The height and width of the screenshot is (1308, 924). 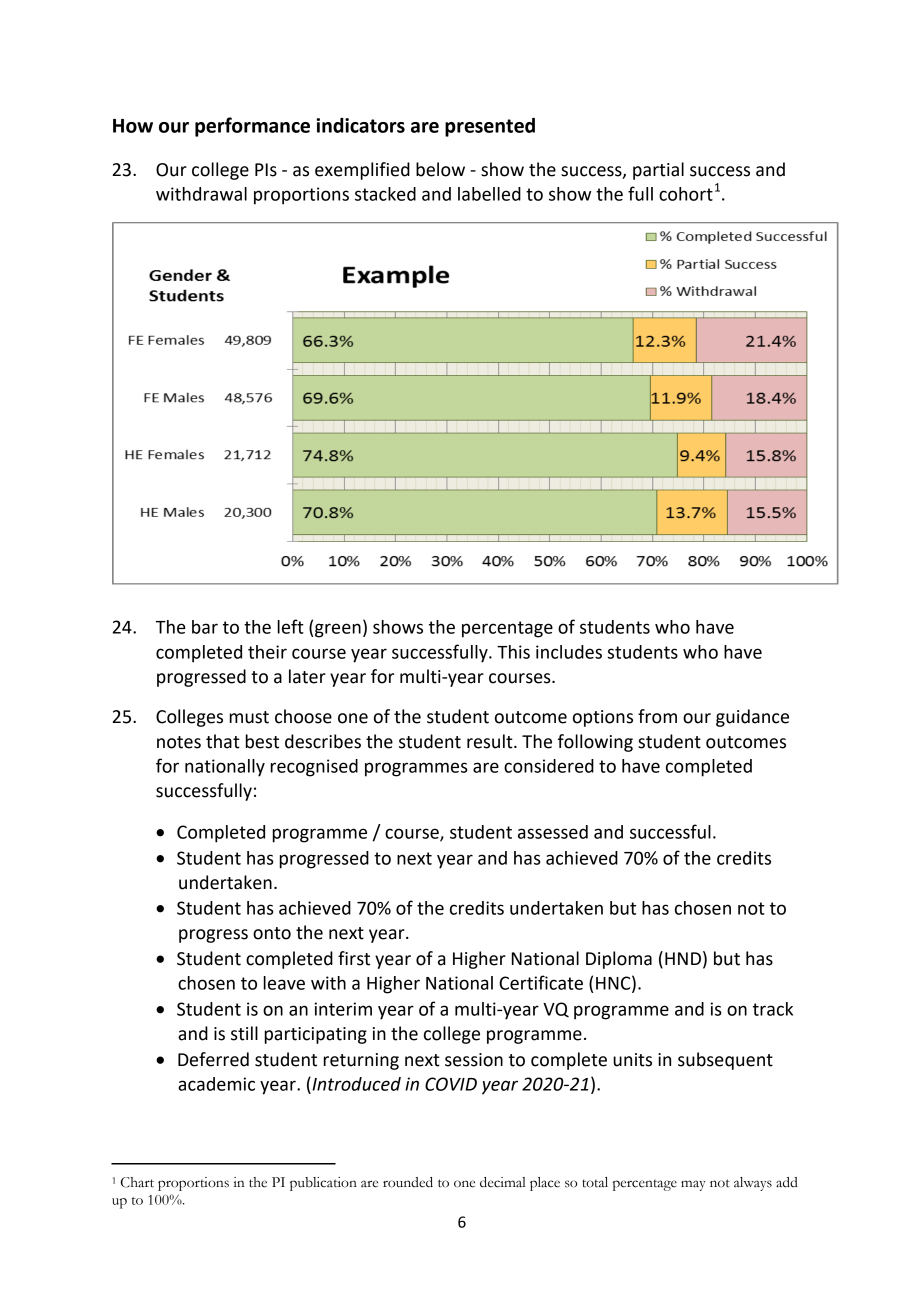 What do you see at coordinates (252, 127) in the screenshot?
I see `performance` at bounding box center [252, 127].
